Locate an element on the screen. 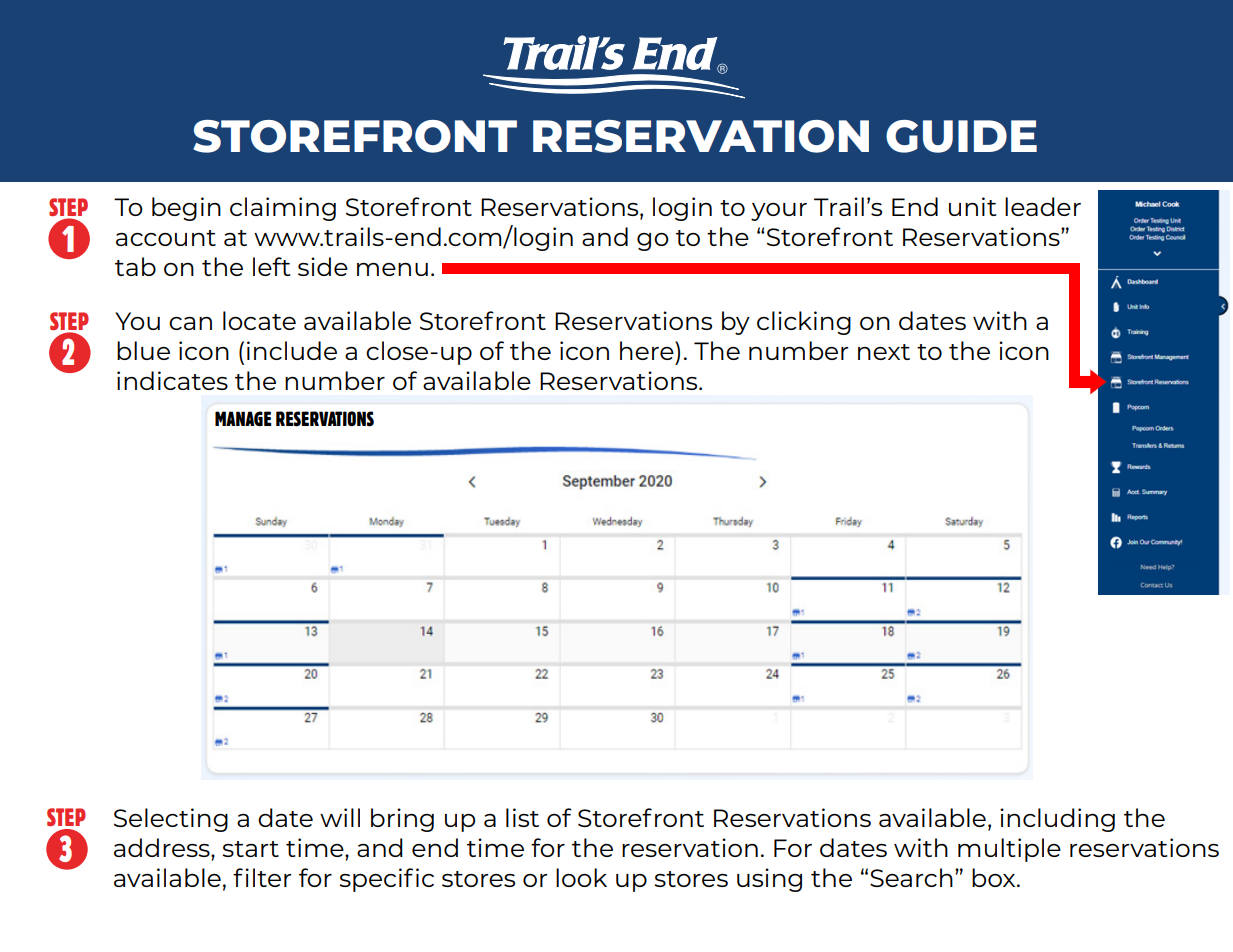 This screenshot has height=952, width=1233. MANAGE is located at coordinates (243, 418).
